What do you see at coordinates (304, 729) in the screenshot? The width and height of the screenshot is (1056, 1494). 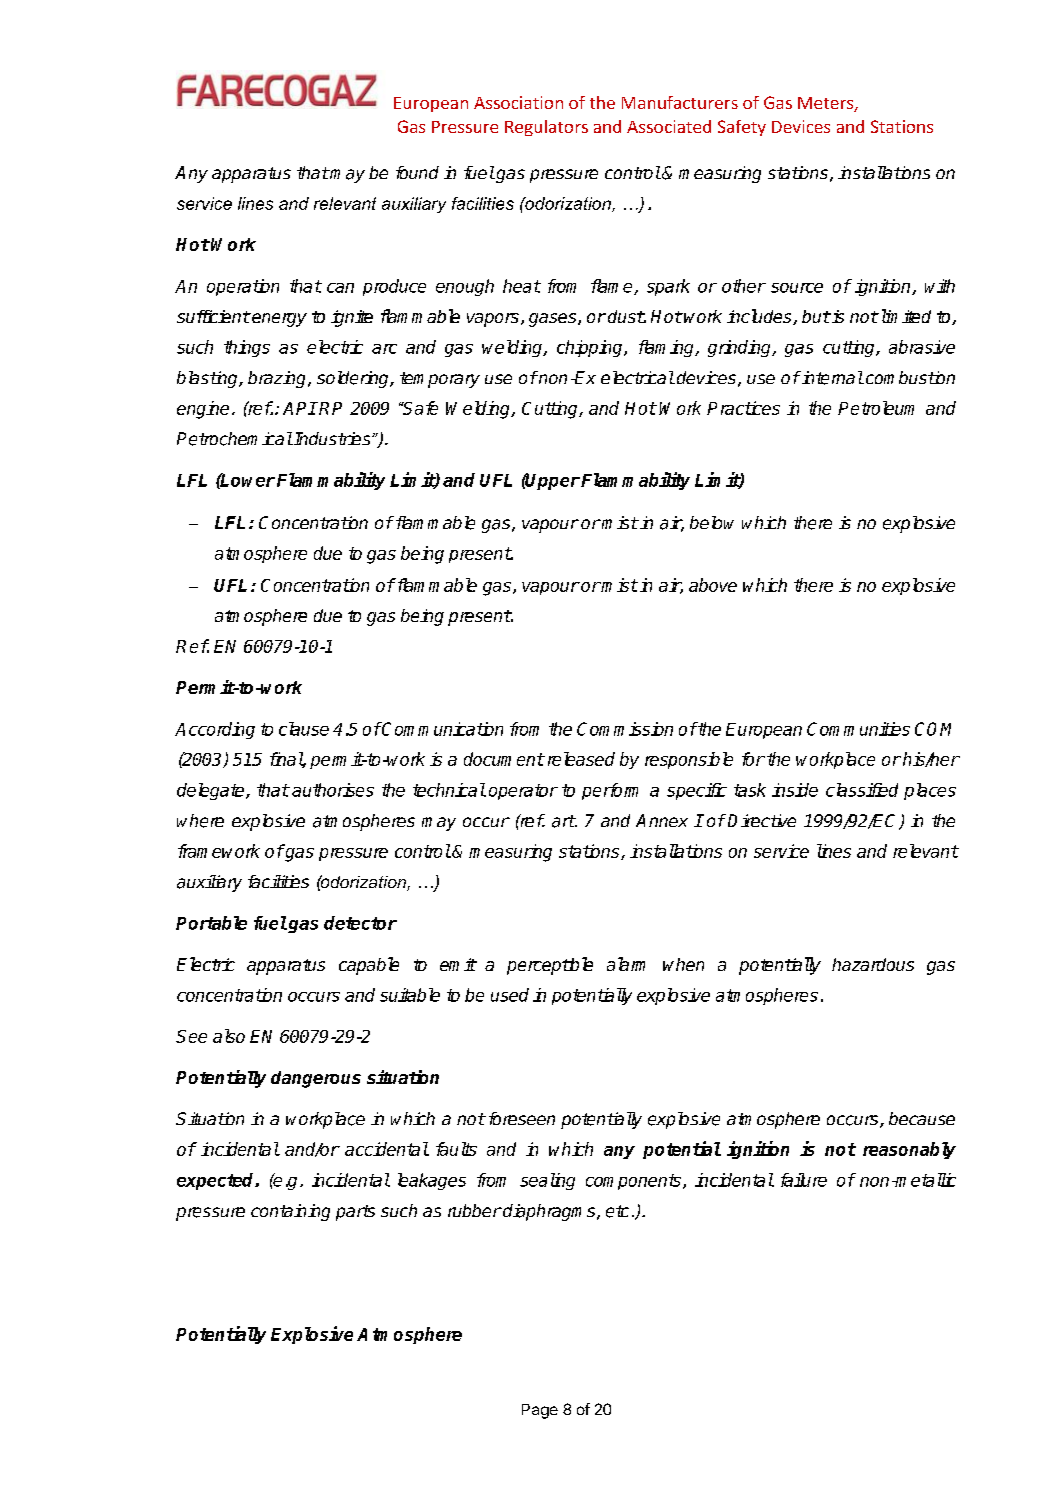 I see `clause` at bounding box center [304, 729].
